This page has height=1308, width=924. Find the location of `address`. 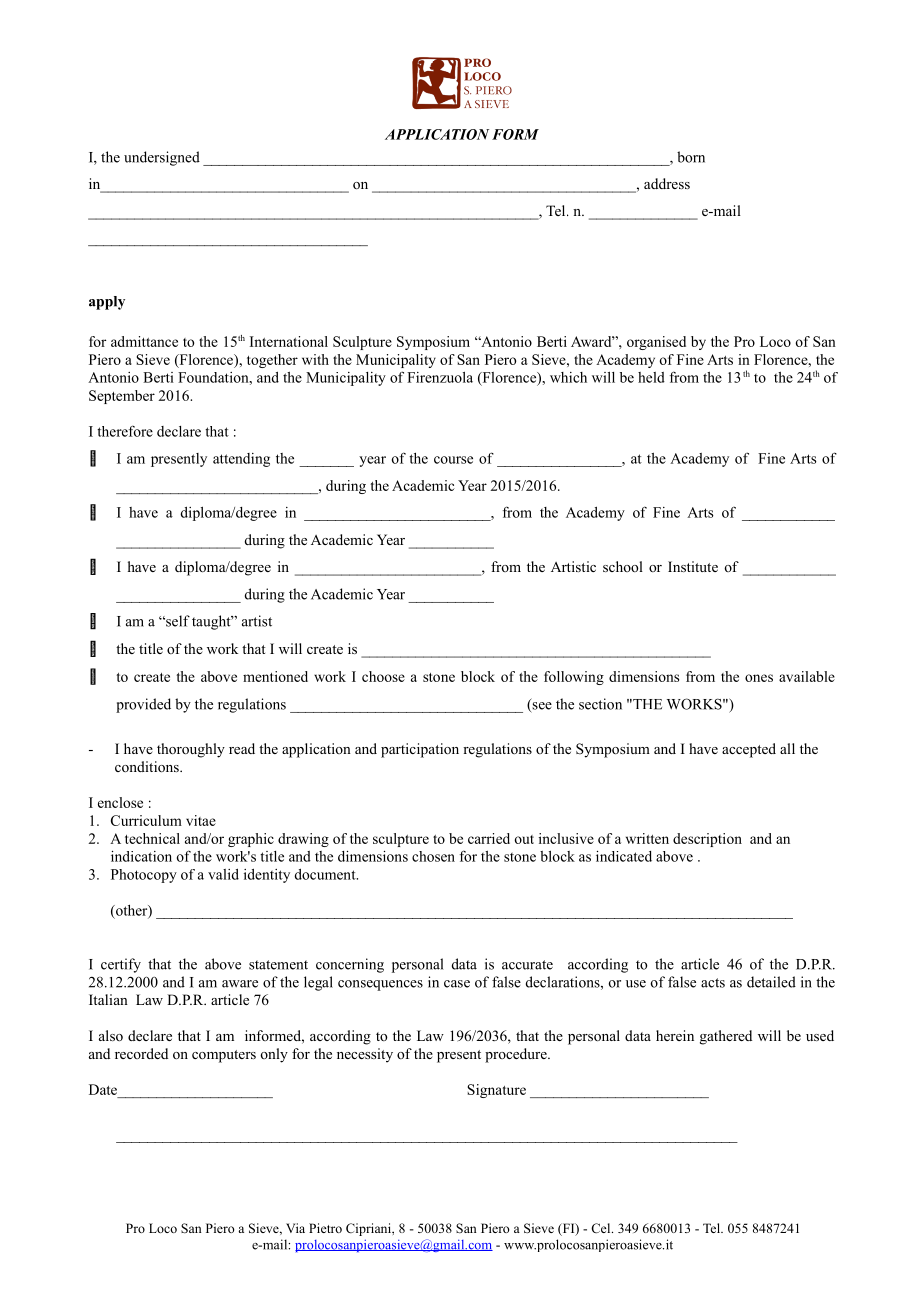

address is located at coordinates (667, 183).
